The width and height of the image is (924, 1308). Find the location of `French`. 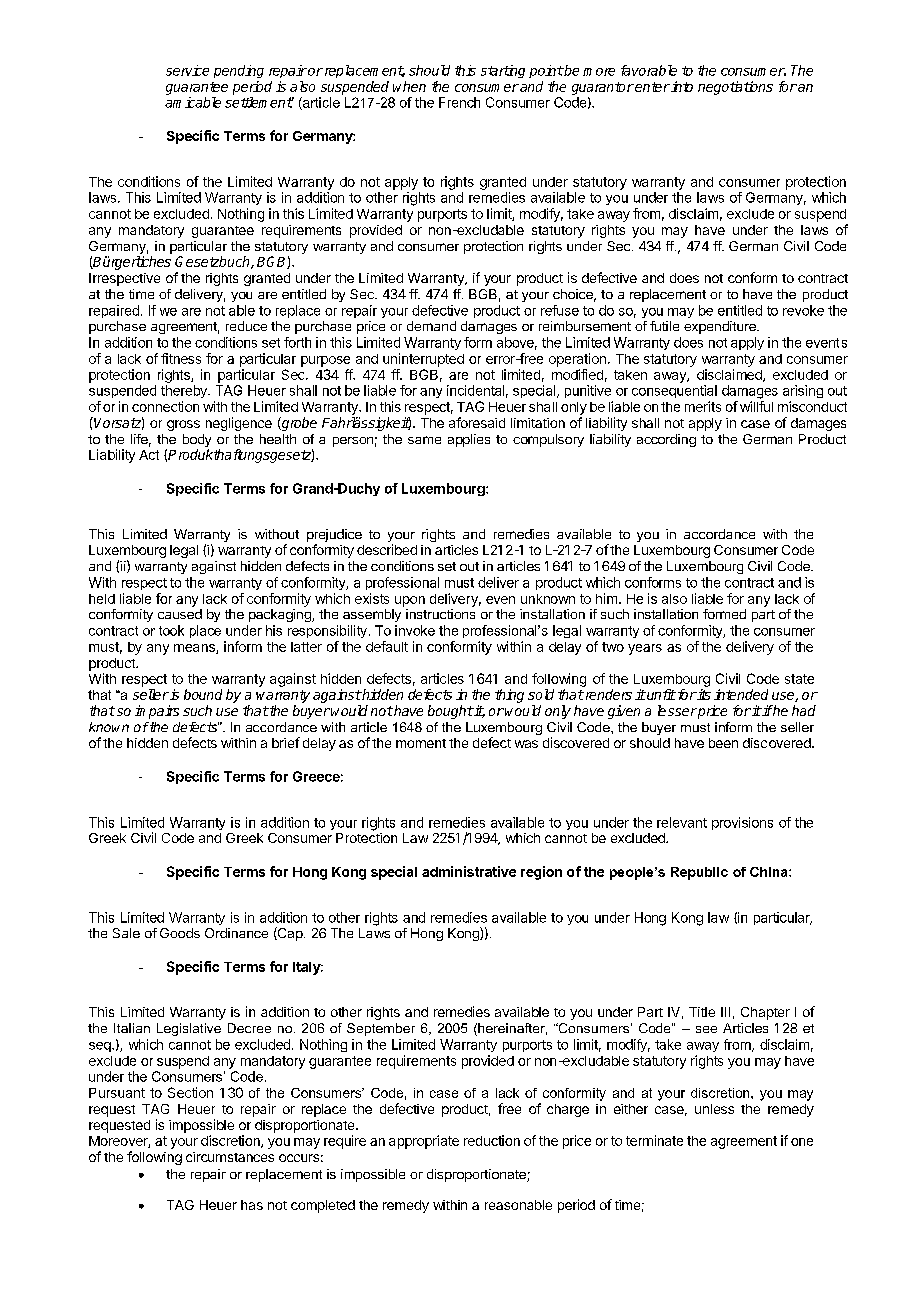

French is located at coordinates (459, 102).
